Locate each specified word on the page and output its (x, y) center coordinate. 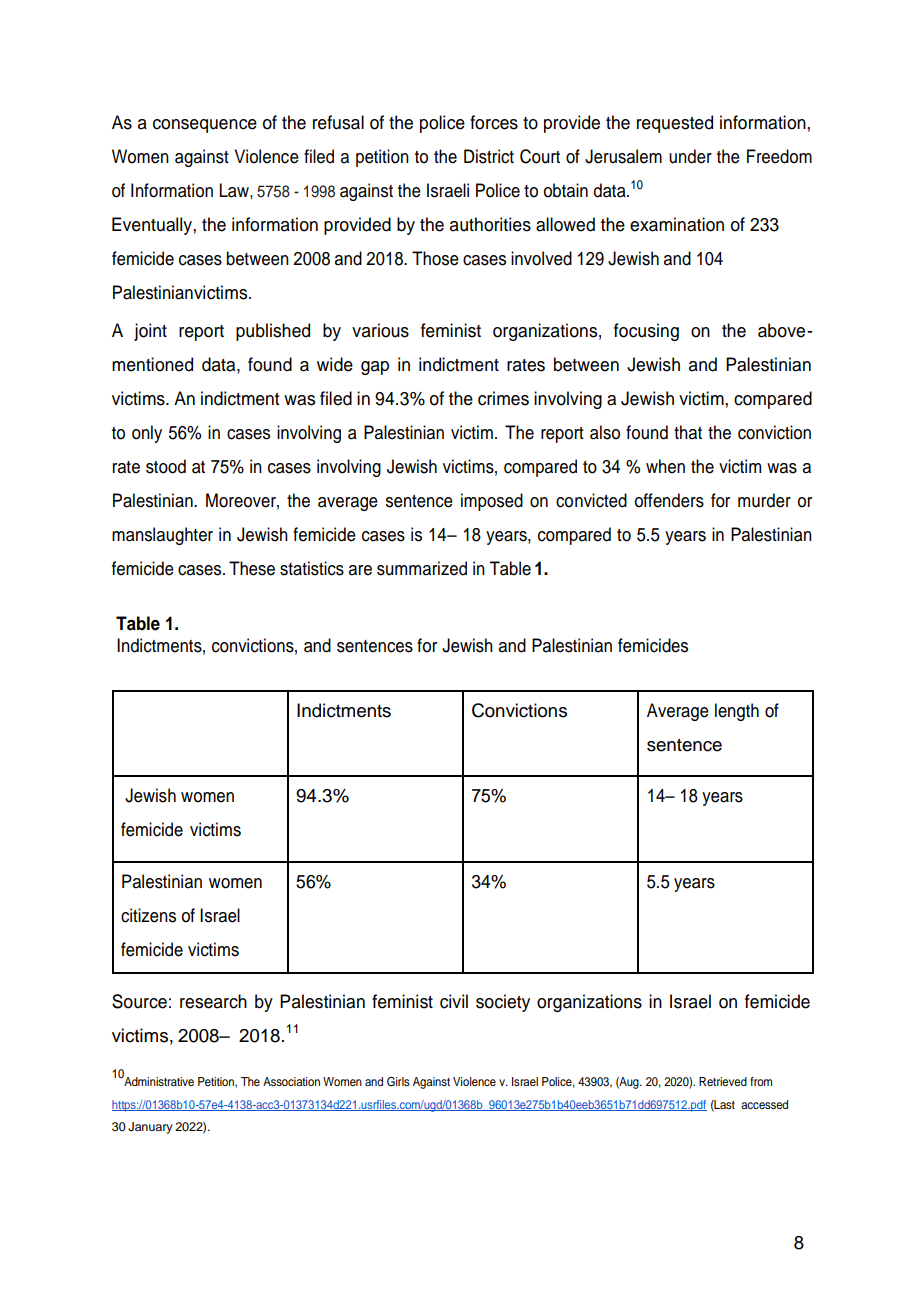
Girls (398, 1082)
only (147, 434)
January (150, 1128)
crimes (503, 398)
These (252, 568)
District (489, 156)
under (690, 156)
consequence (205, 126)
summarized (422, 568)
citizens (148, 915)
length (737, 712)
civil (454, 1001)
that (688, 432)
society (503, 1003)
